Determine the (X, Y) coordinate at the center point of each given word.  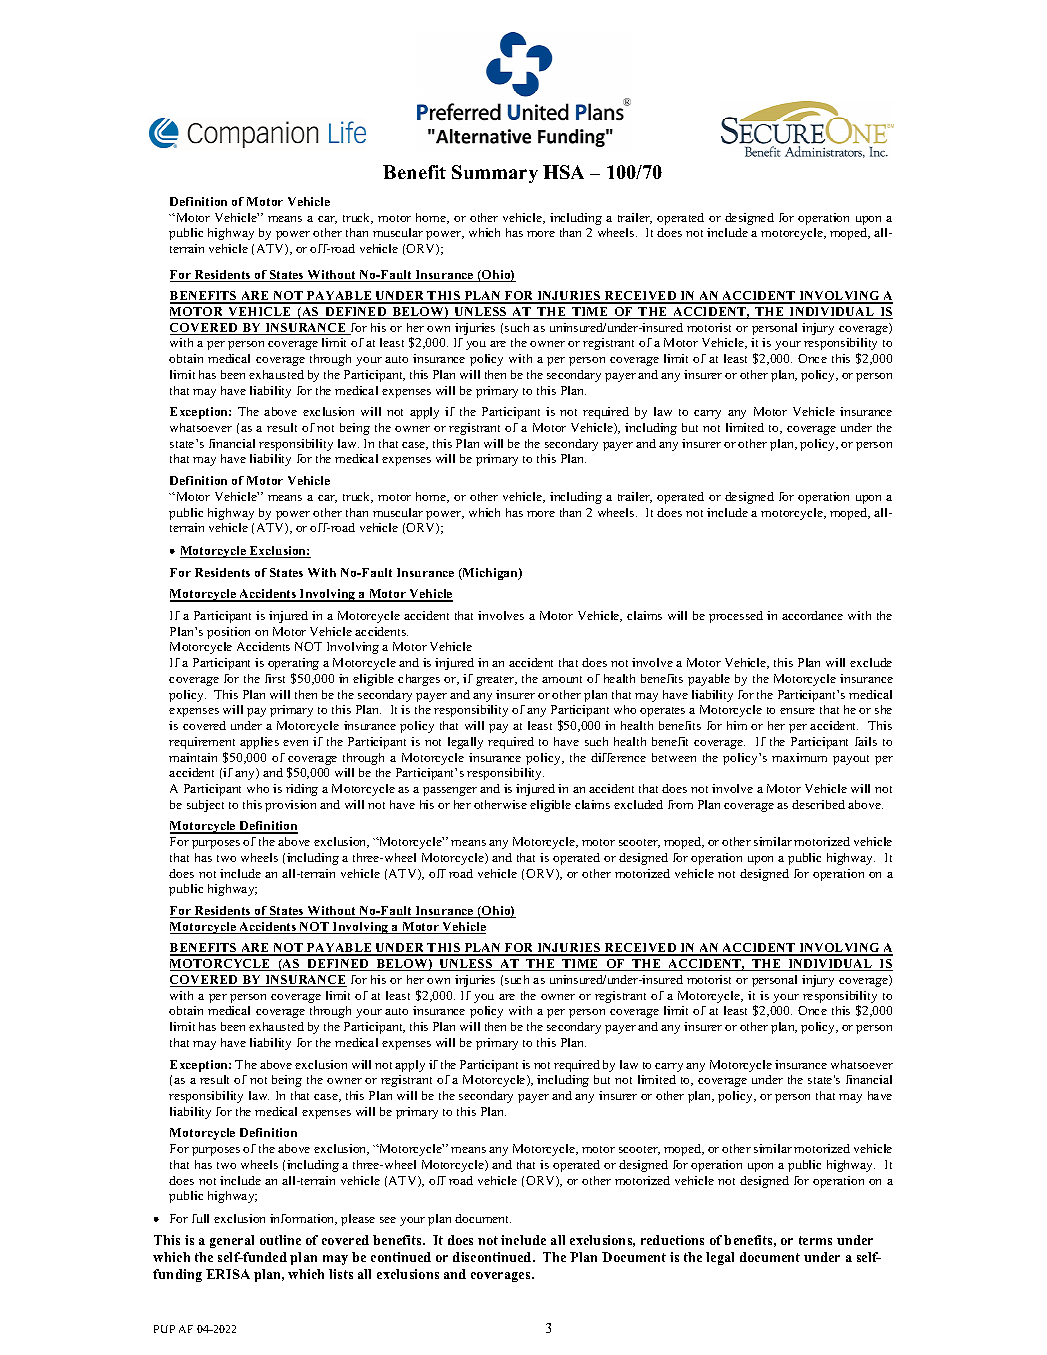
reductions (672, 1240)
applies (259, 743)
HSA (563, 172)
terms (815, 1240)
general (232, 1241)
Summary (495, 174)
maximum (799, 757)
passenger (450, 791)
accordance (812, 615)
